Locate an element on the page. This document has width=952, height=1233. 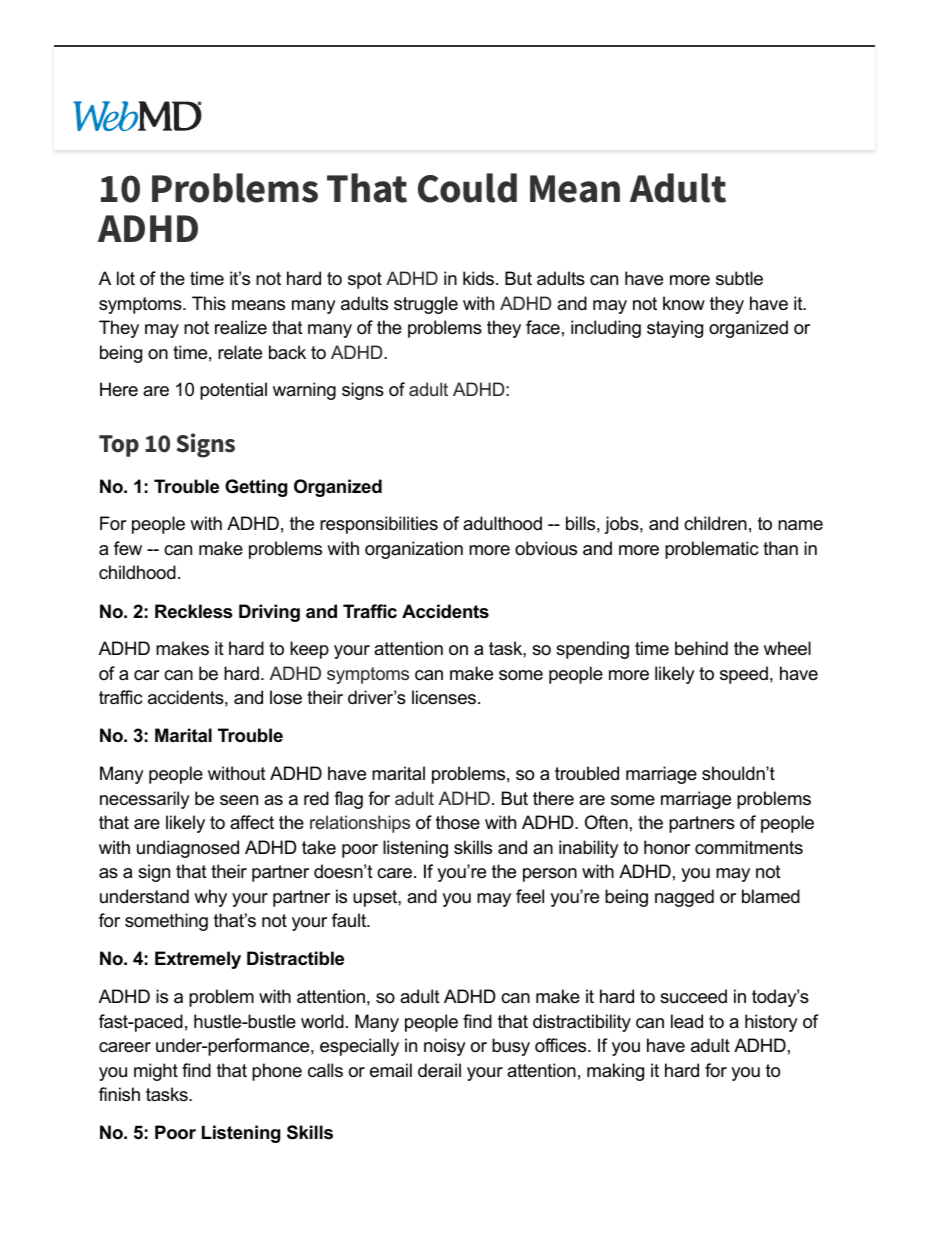
organization is located at coordinates (414, 550).
